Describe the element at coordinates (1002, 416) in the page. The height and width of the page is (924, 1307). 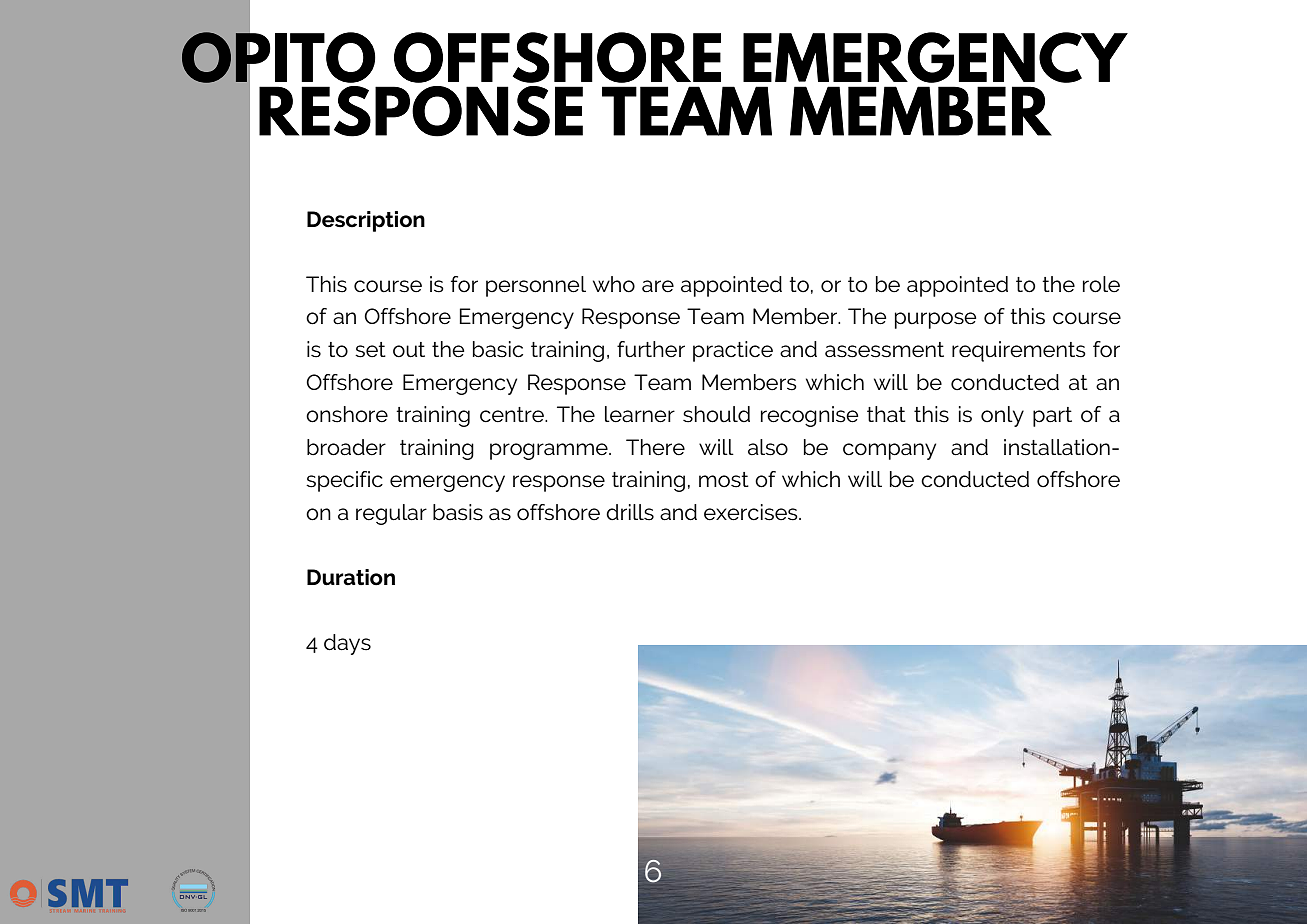
I see `only` at that location.
